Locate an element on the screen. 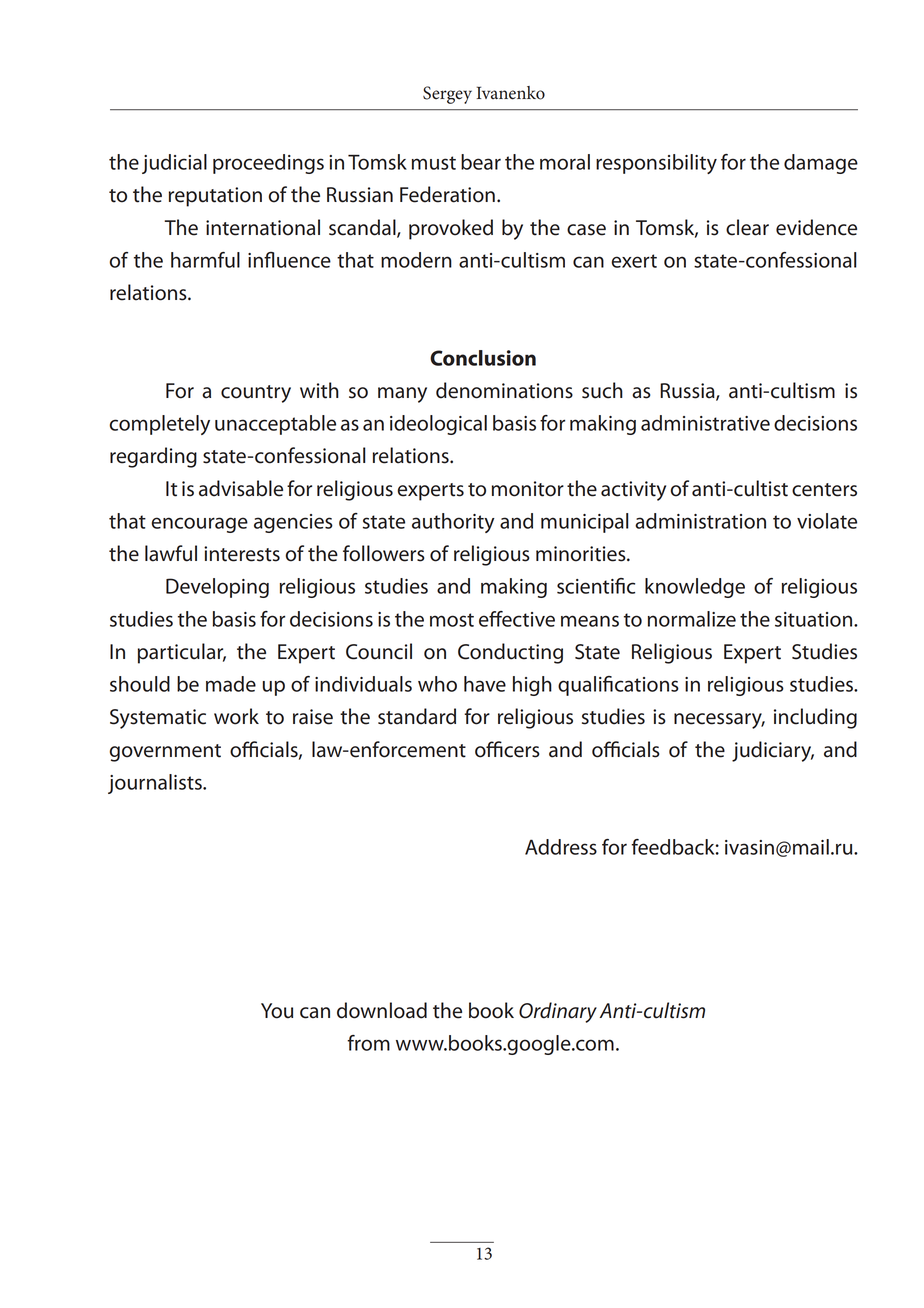 Image resolution: width=924 pixels, height=1308 pixels. You is located at coordinates (277, 1011).
